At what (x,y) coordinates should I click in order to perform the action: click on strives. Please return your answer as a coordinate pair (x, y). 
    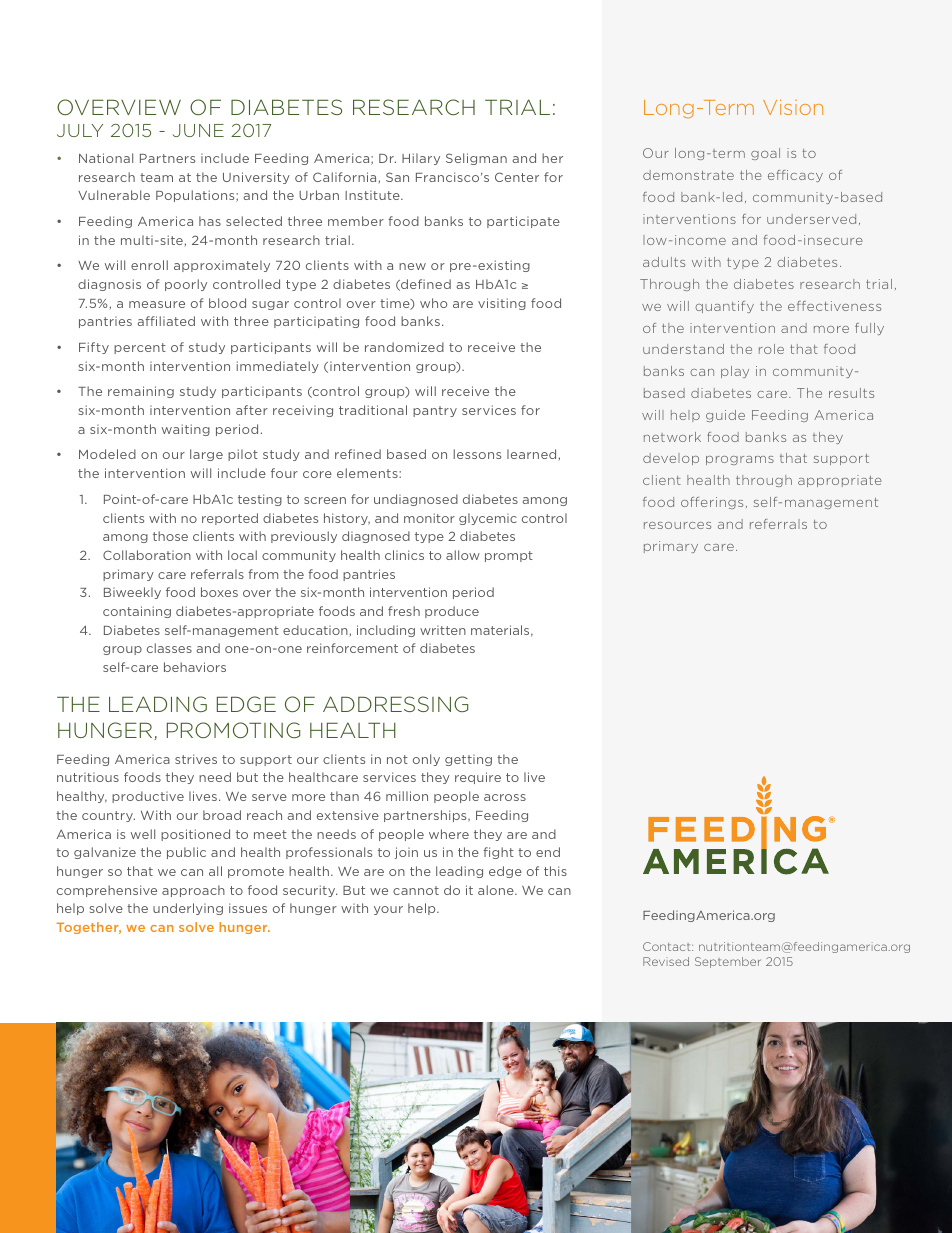
    Looking at the image, I should click on (196, 759).
